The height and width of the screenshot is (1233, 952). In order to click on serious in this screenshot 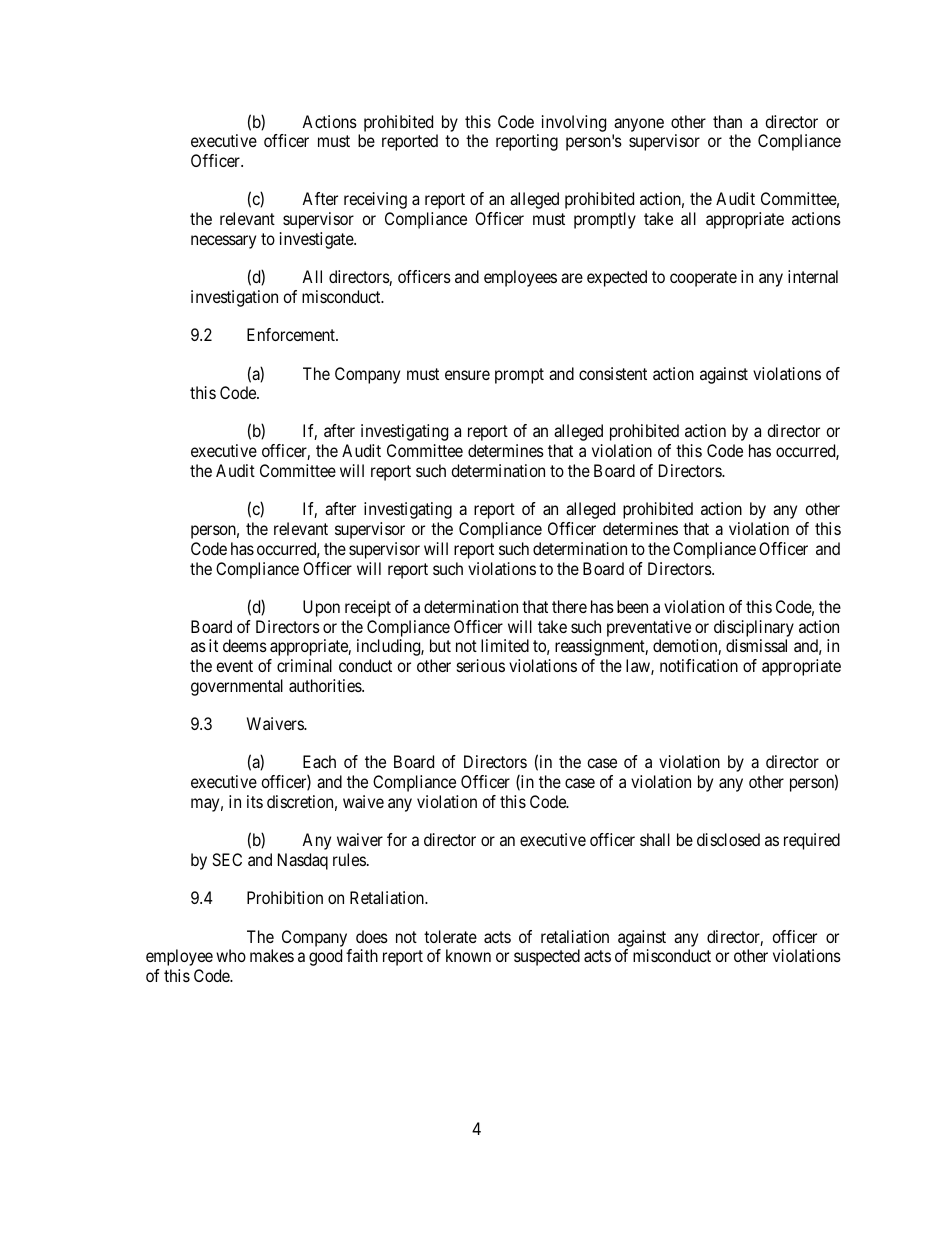, I will do `click(481, 665)`.
